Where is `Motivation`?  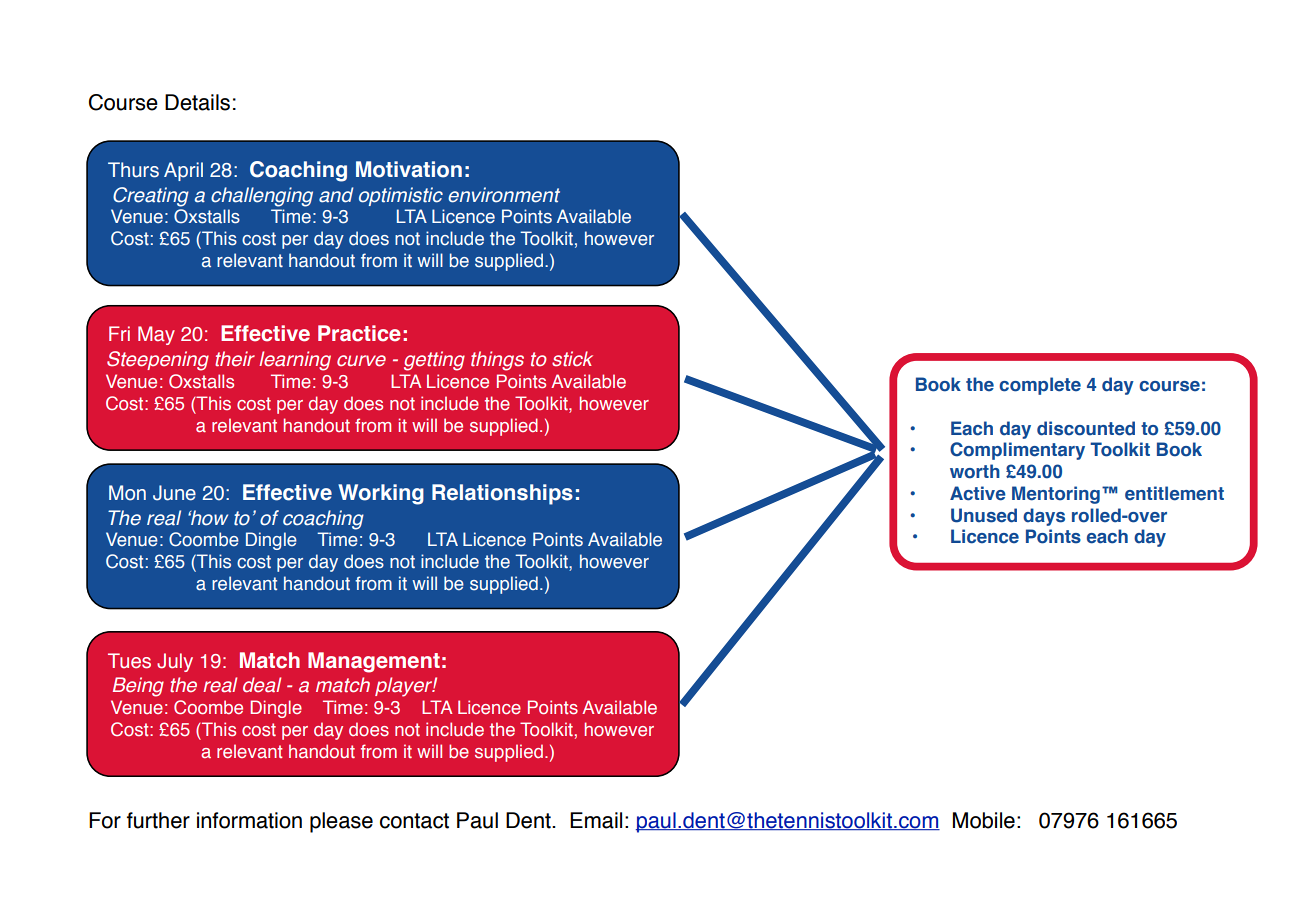 Motivation is located at coordinates (409, 169).
